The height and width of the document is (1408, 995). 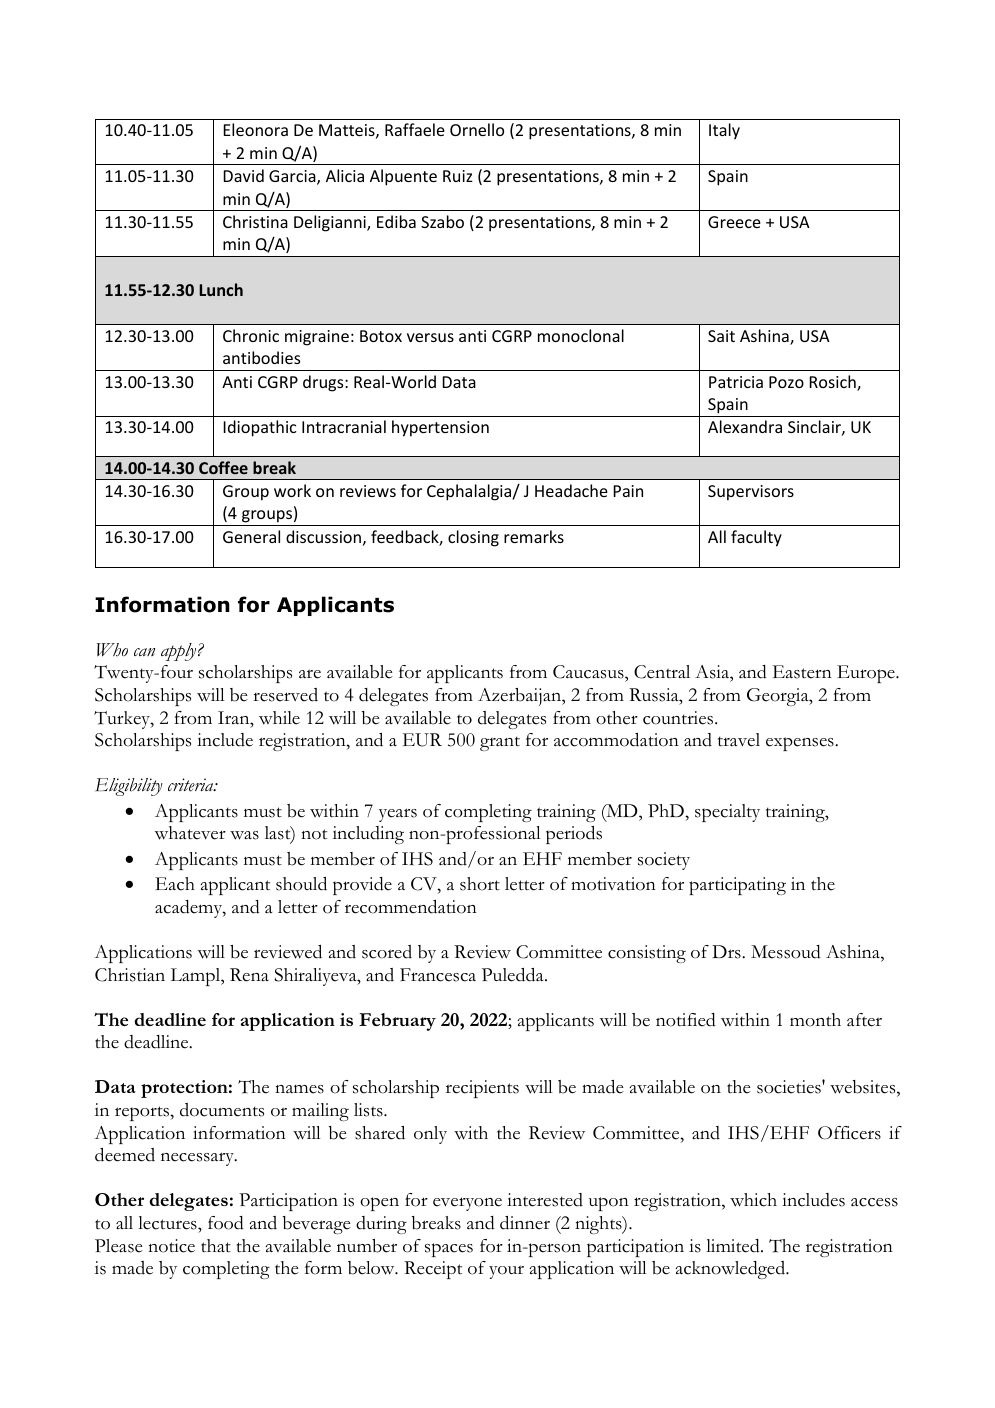 I want to click on dinner, so click(x=525, y=1223).
